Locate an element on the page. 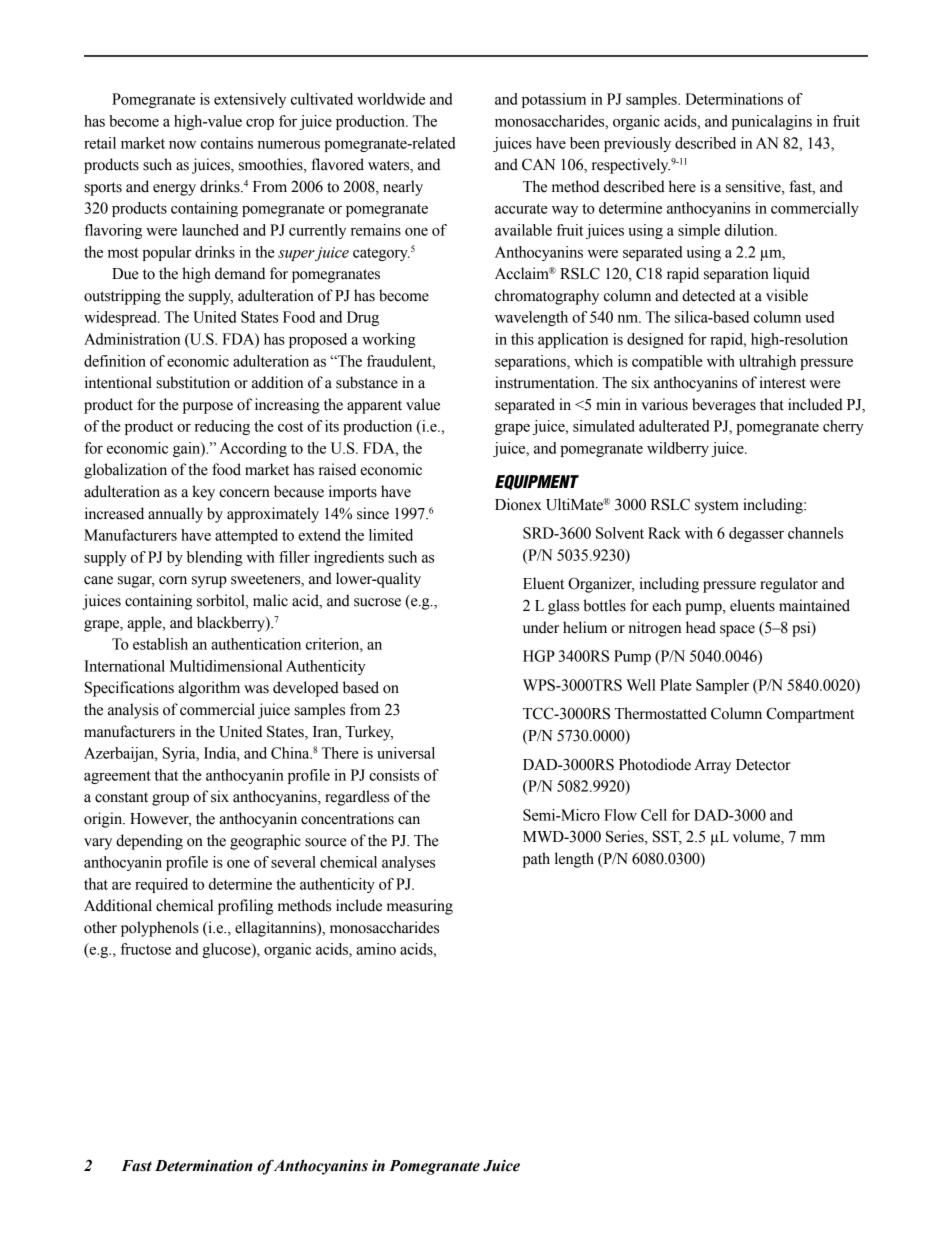  substitution is located at coordinates (193, 382).
